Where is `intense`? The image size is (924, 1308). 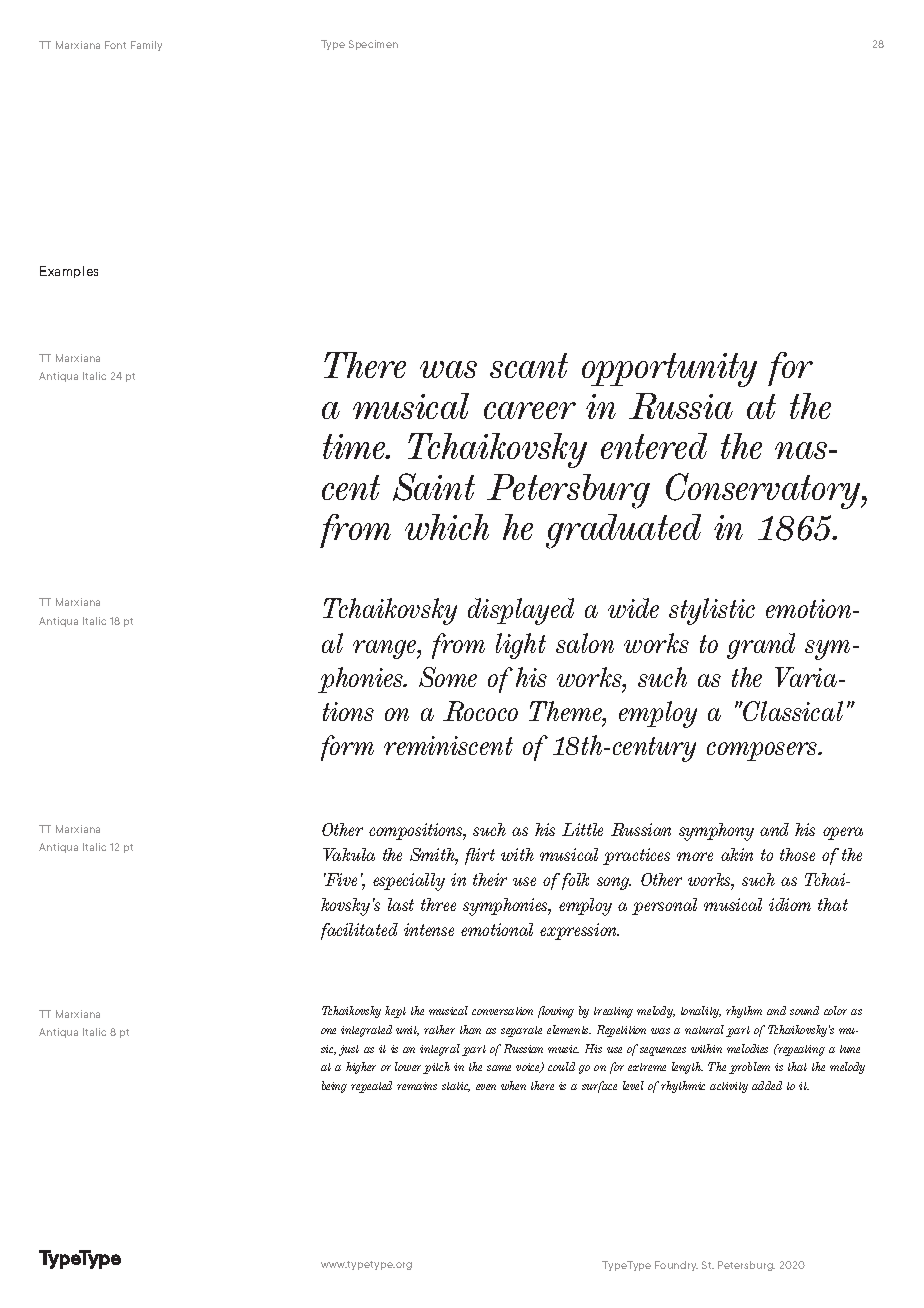 intense is located at coordinates (429, 929).
